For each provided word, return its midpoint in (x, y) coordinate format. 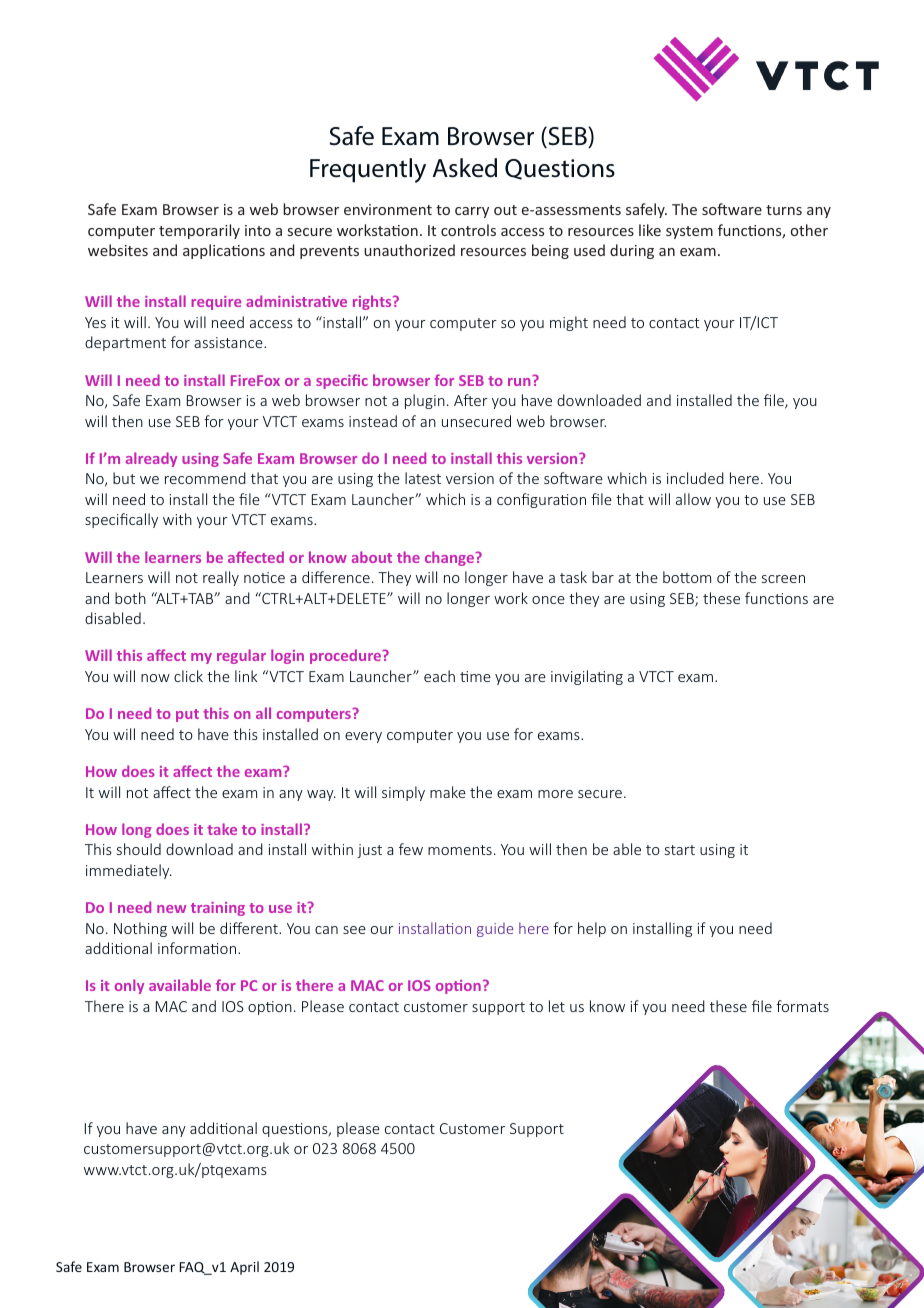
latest (423, 478)
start (680, 850)
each (439, 676)
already (151, 459)
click (188, 676)
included (695, 478)
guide (495, 930)
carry (472, 212)
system (689, 232)
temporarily (199, 231)
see (354, 930)
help (592, 929)
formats (802, 1006)
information (198, 948)
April (244, 1268)
